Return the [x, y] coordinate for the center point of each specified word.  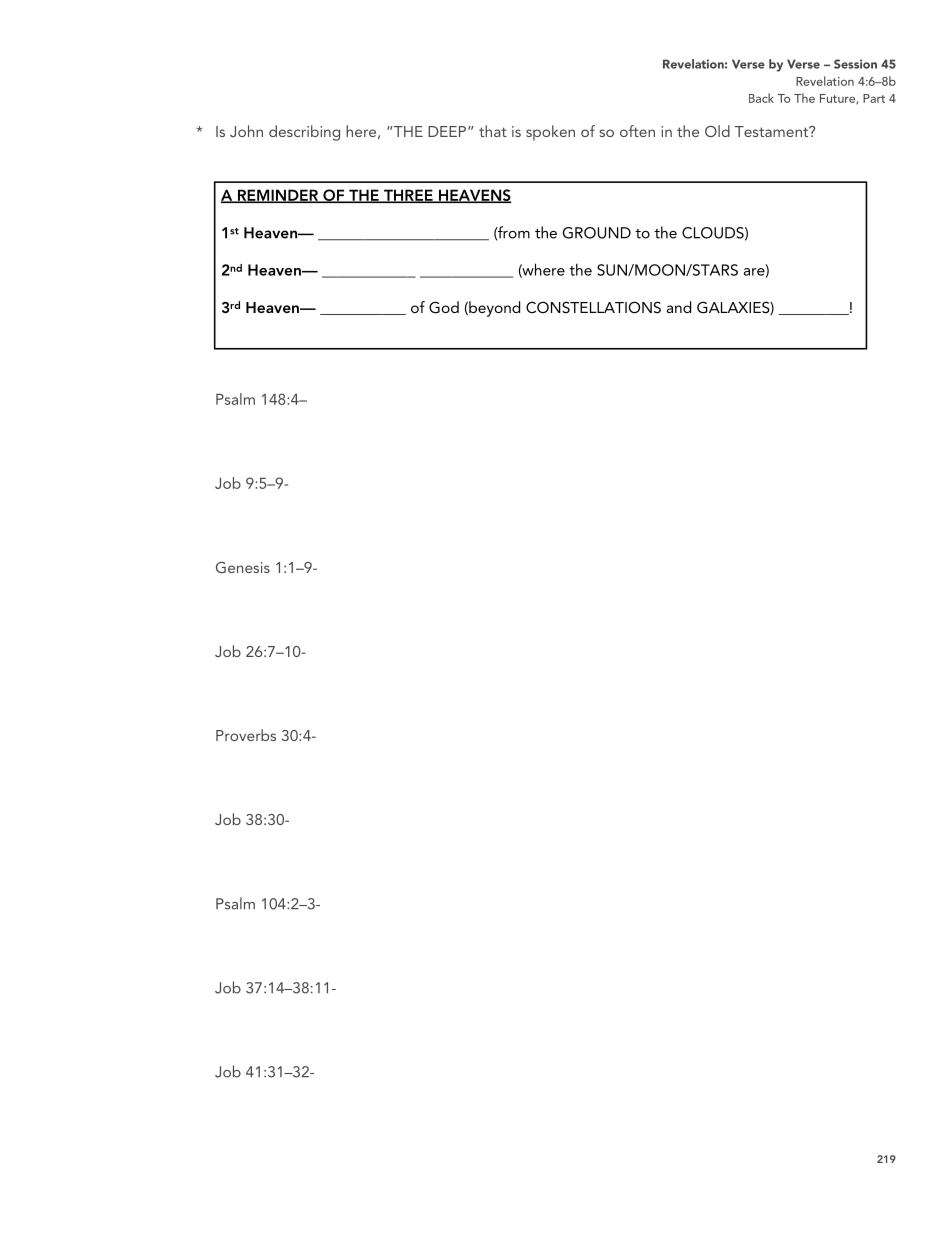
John [246, 131]
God [444, 307]
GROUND [596, 233]
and [679, 307]
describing [304, 133]
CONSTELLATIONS [593, 307]
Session [855, 64]
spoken [550, 133]
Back [761, 98]
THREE [408, 196]
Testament [773, 131]
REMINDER [277, 196]
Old [717, 131]
